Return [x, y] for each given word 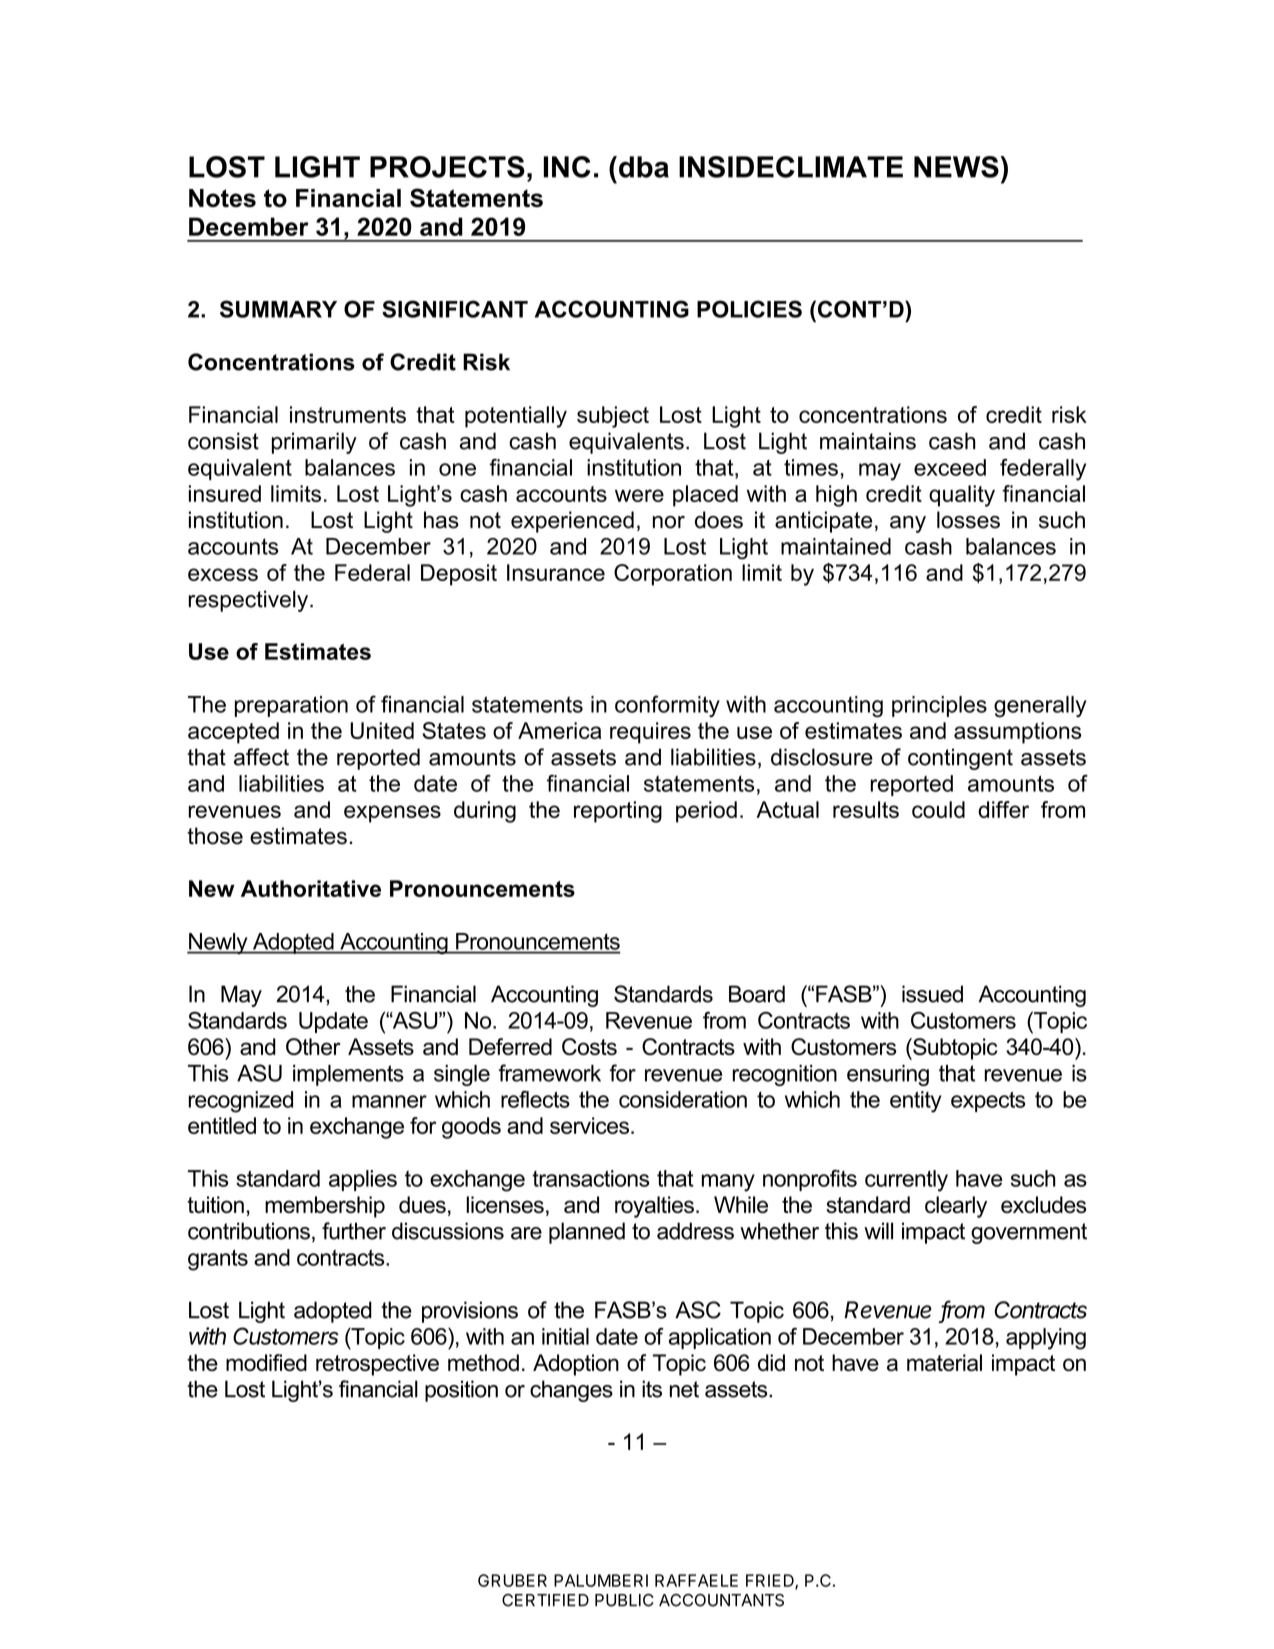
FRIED [771, 1581]
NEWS [956, 167]
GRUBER [512, 1580]
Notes [222, 198]
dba [644, 167]
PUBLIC [624, 1600]
